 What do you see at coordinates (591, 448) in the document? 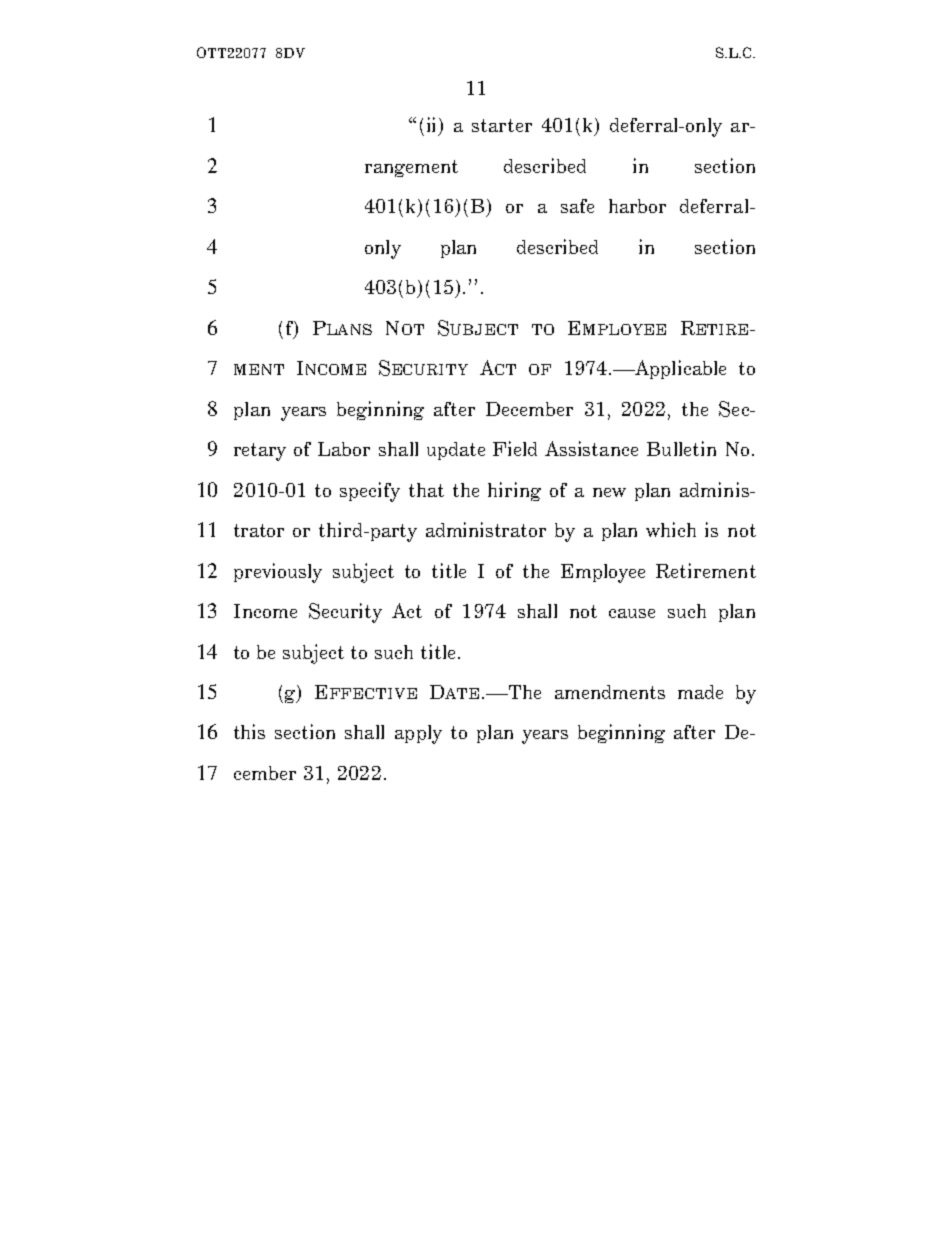
I see `Assistance` at bounding box center [591, 448].
